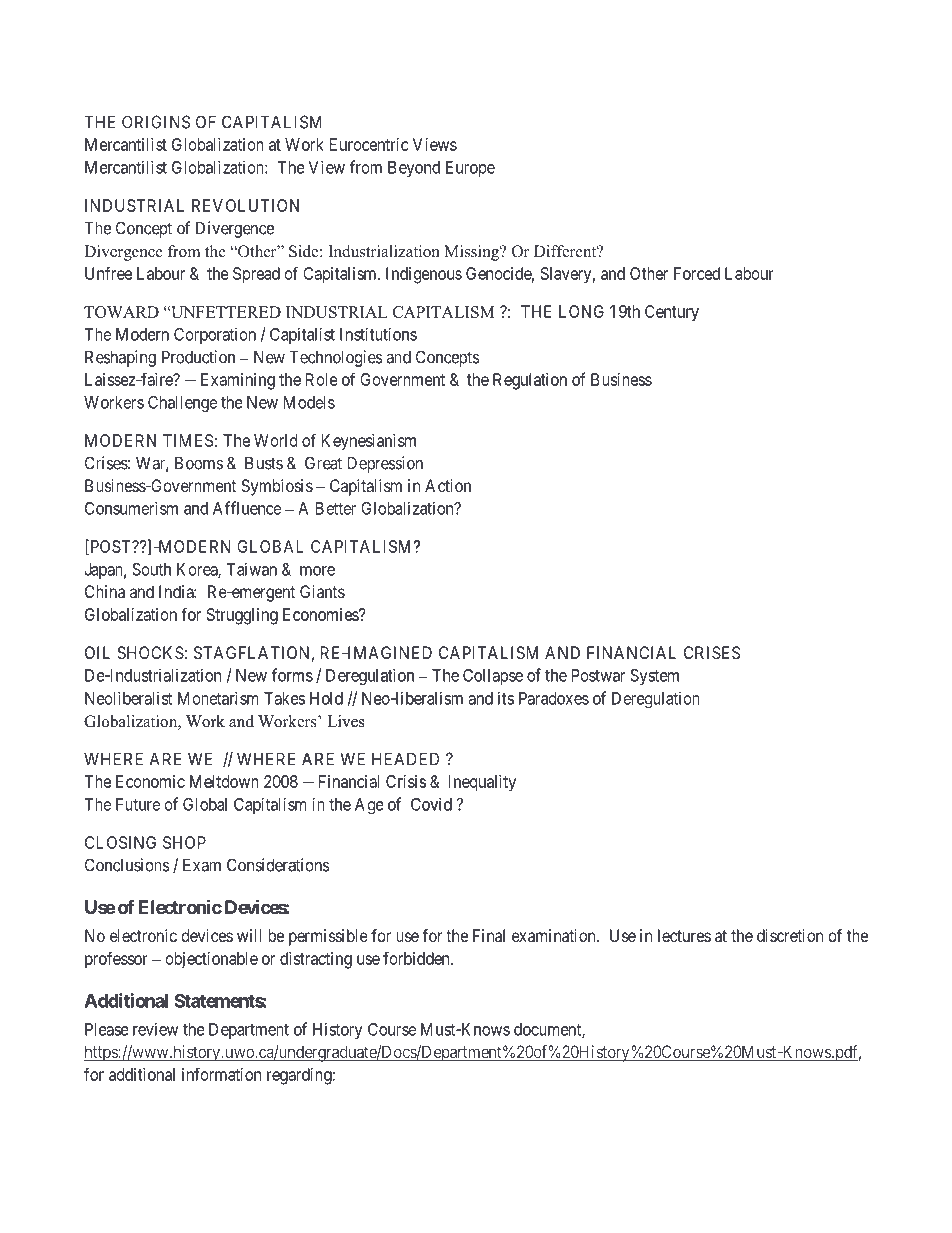 The width and height of the page is (952, 1233). Describe the element at coordinates (431, 804) in the page. I see `Covid` at that location.
